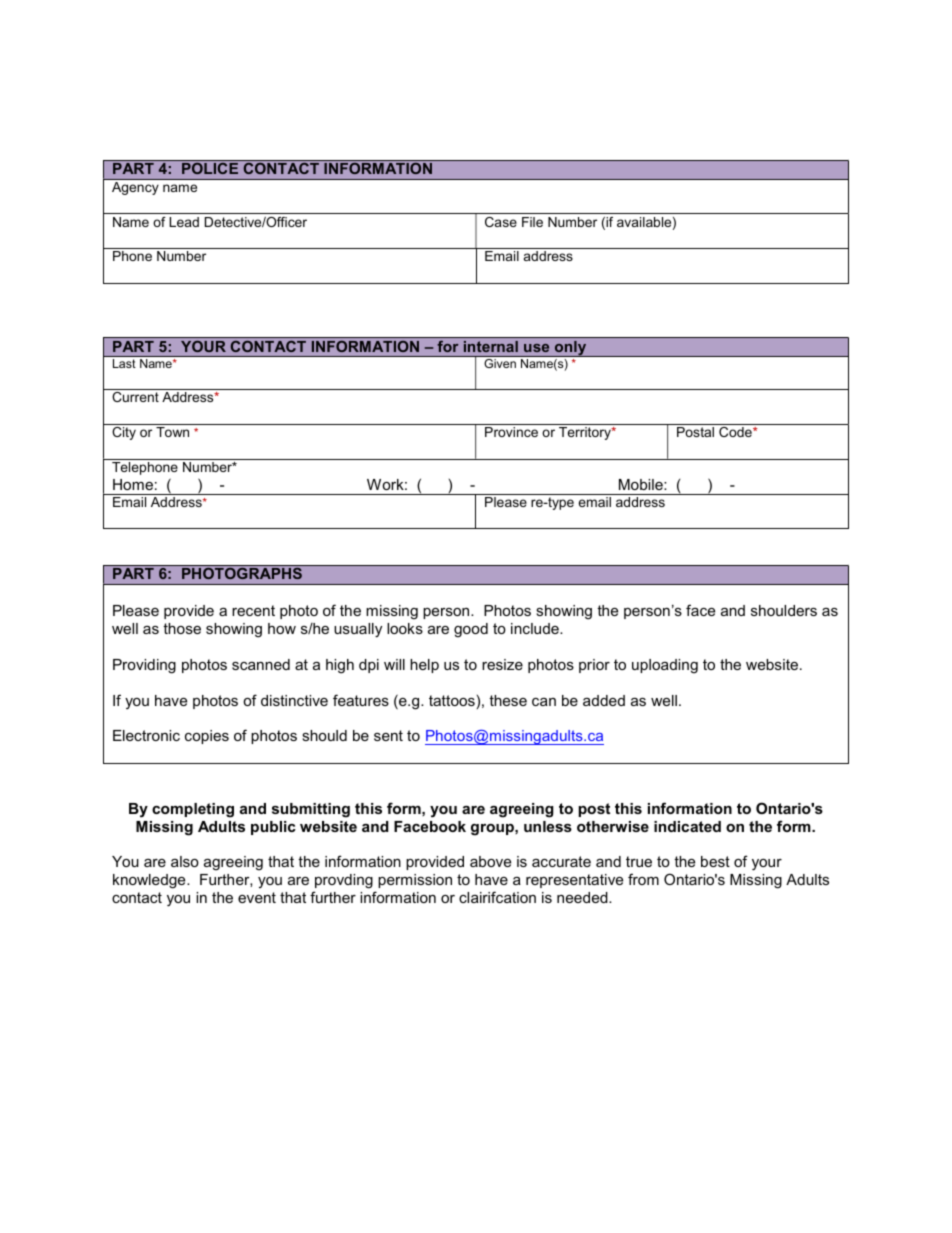 Image resolution: width=952 pixels, height=1233 pixels. I want to click on copies, so click(207, 737).
